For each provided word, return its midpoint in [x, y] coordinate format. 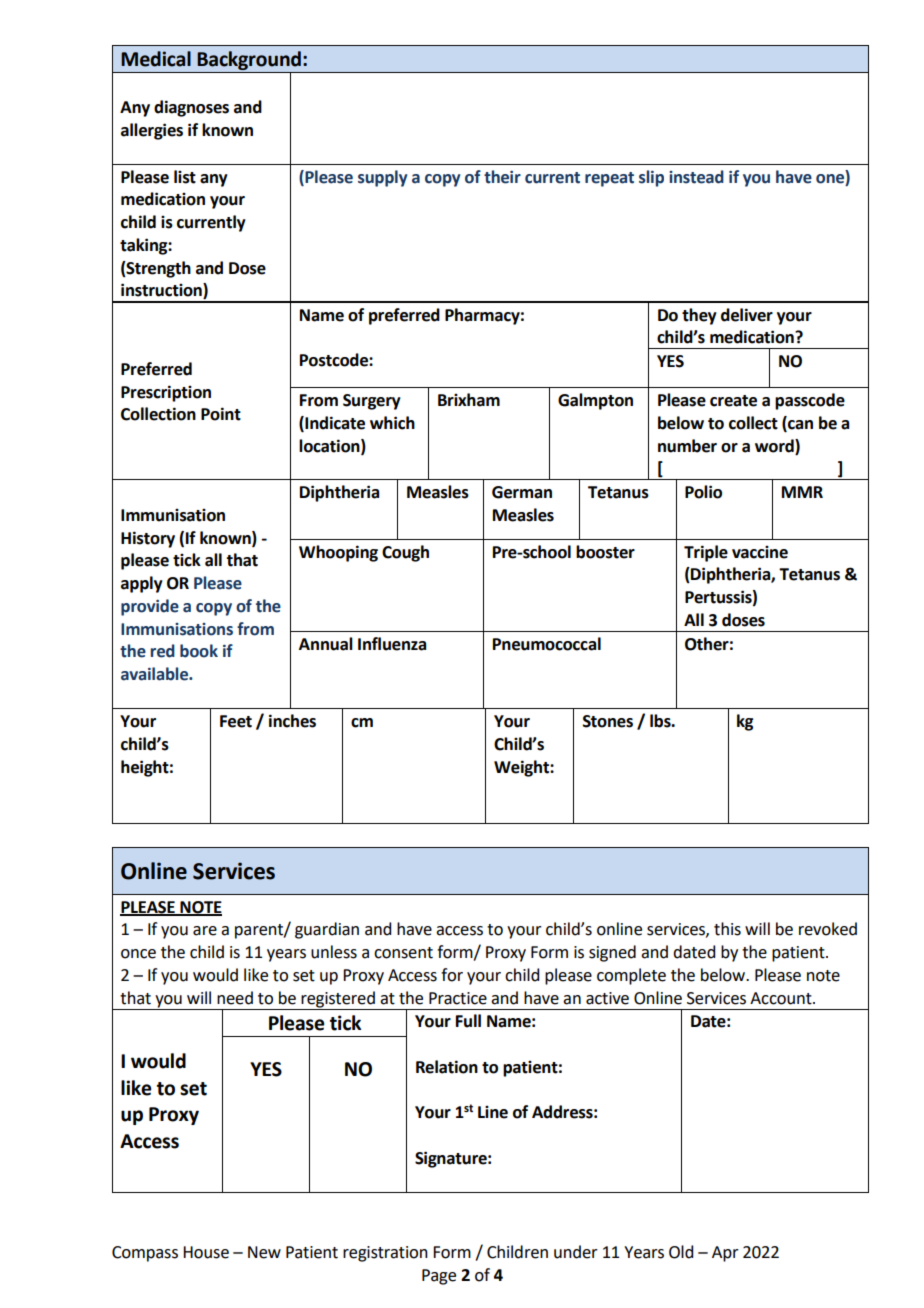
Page [439, 1277]
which [392, 423]
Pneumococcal [547, 644]
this [727, 929]
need [235, 998]
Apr [725, 1254]
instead [696, 177]
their [502, 177]
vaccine [760, 552]
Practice [458, 998]
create [733, 401]
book [199, 651]
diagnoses [191, 108]
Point [221, 414]
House [206, 1252]
